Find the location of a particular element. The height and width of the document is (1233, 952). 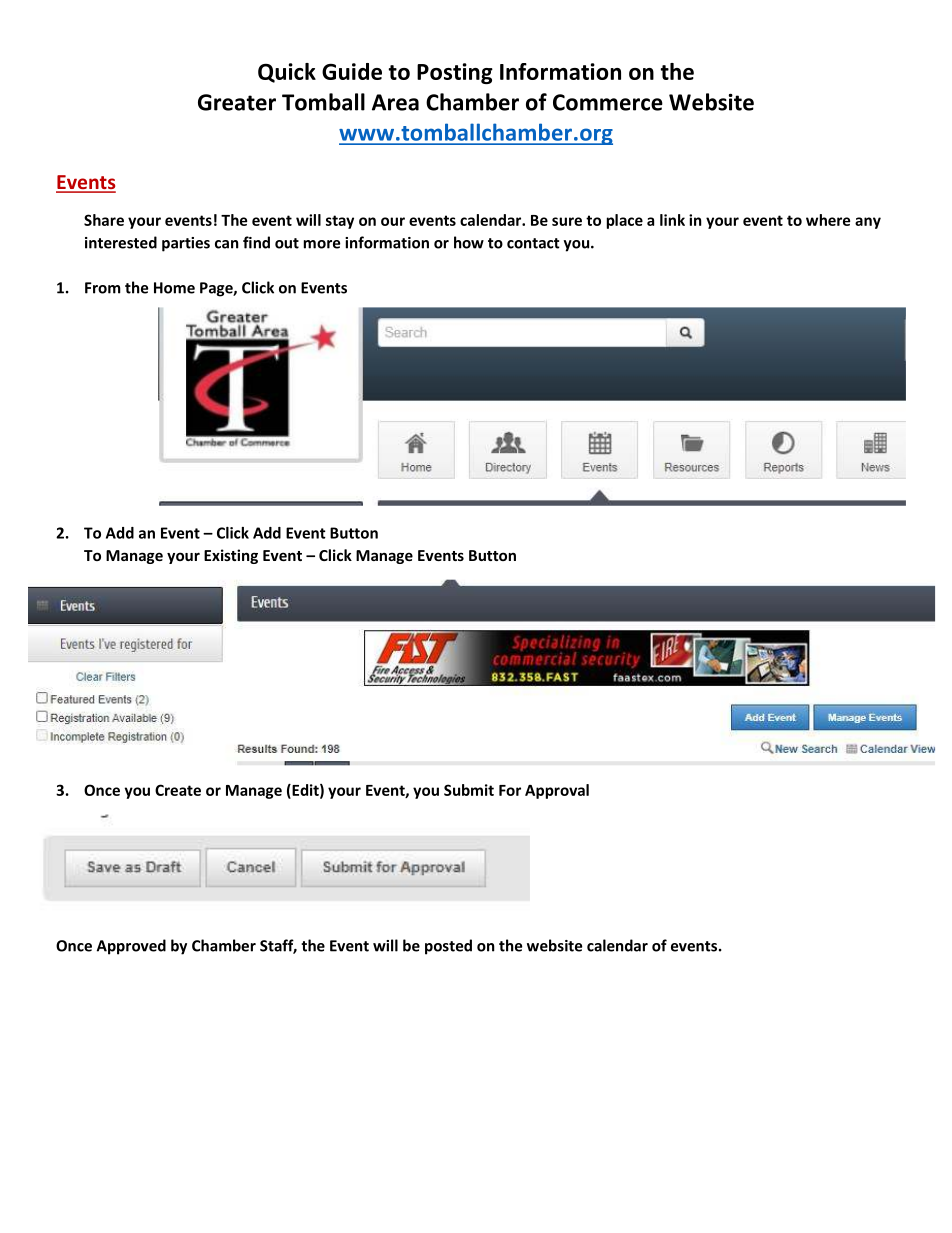

Approved is located at coordinates (131, 947).
